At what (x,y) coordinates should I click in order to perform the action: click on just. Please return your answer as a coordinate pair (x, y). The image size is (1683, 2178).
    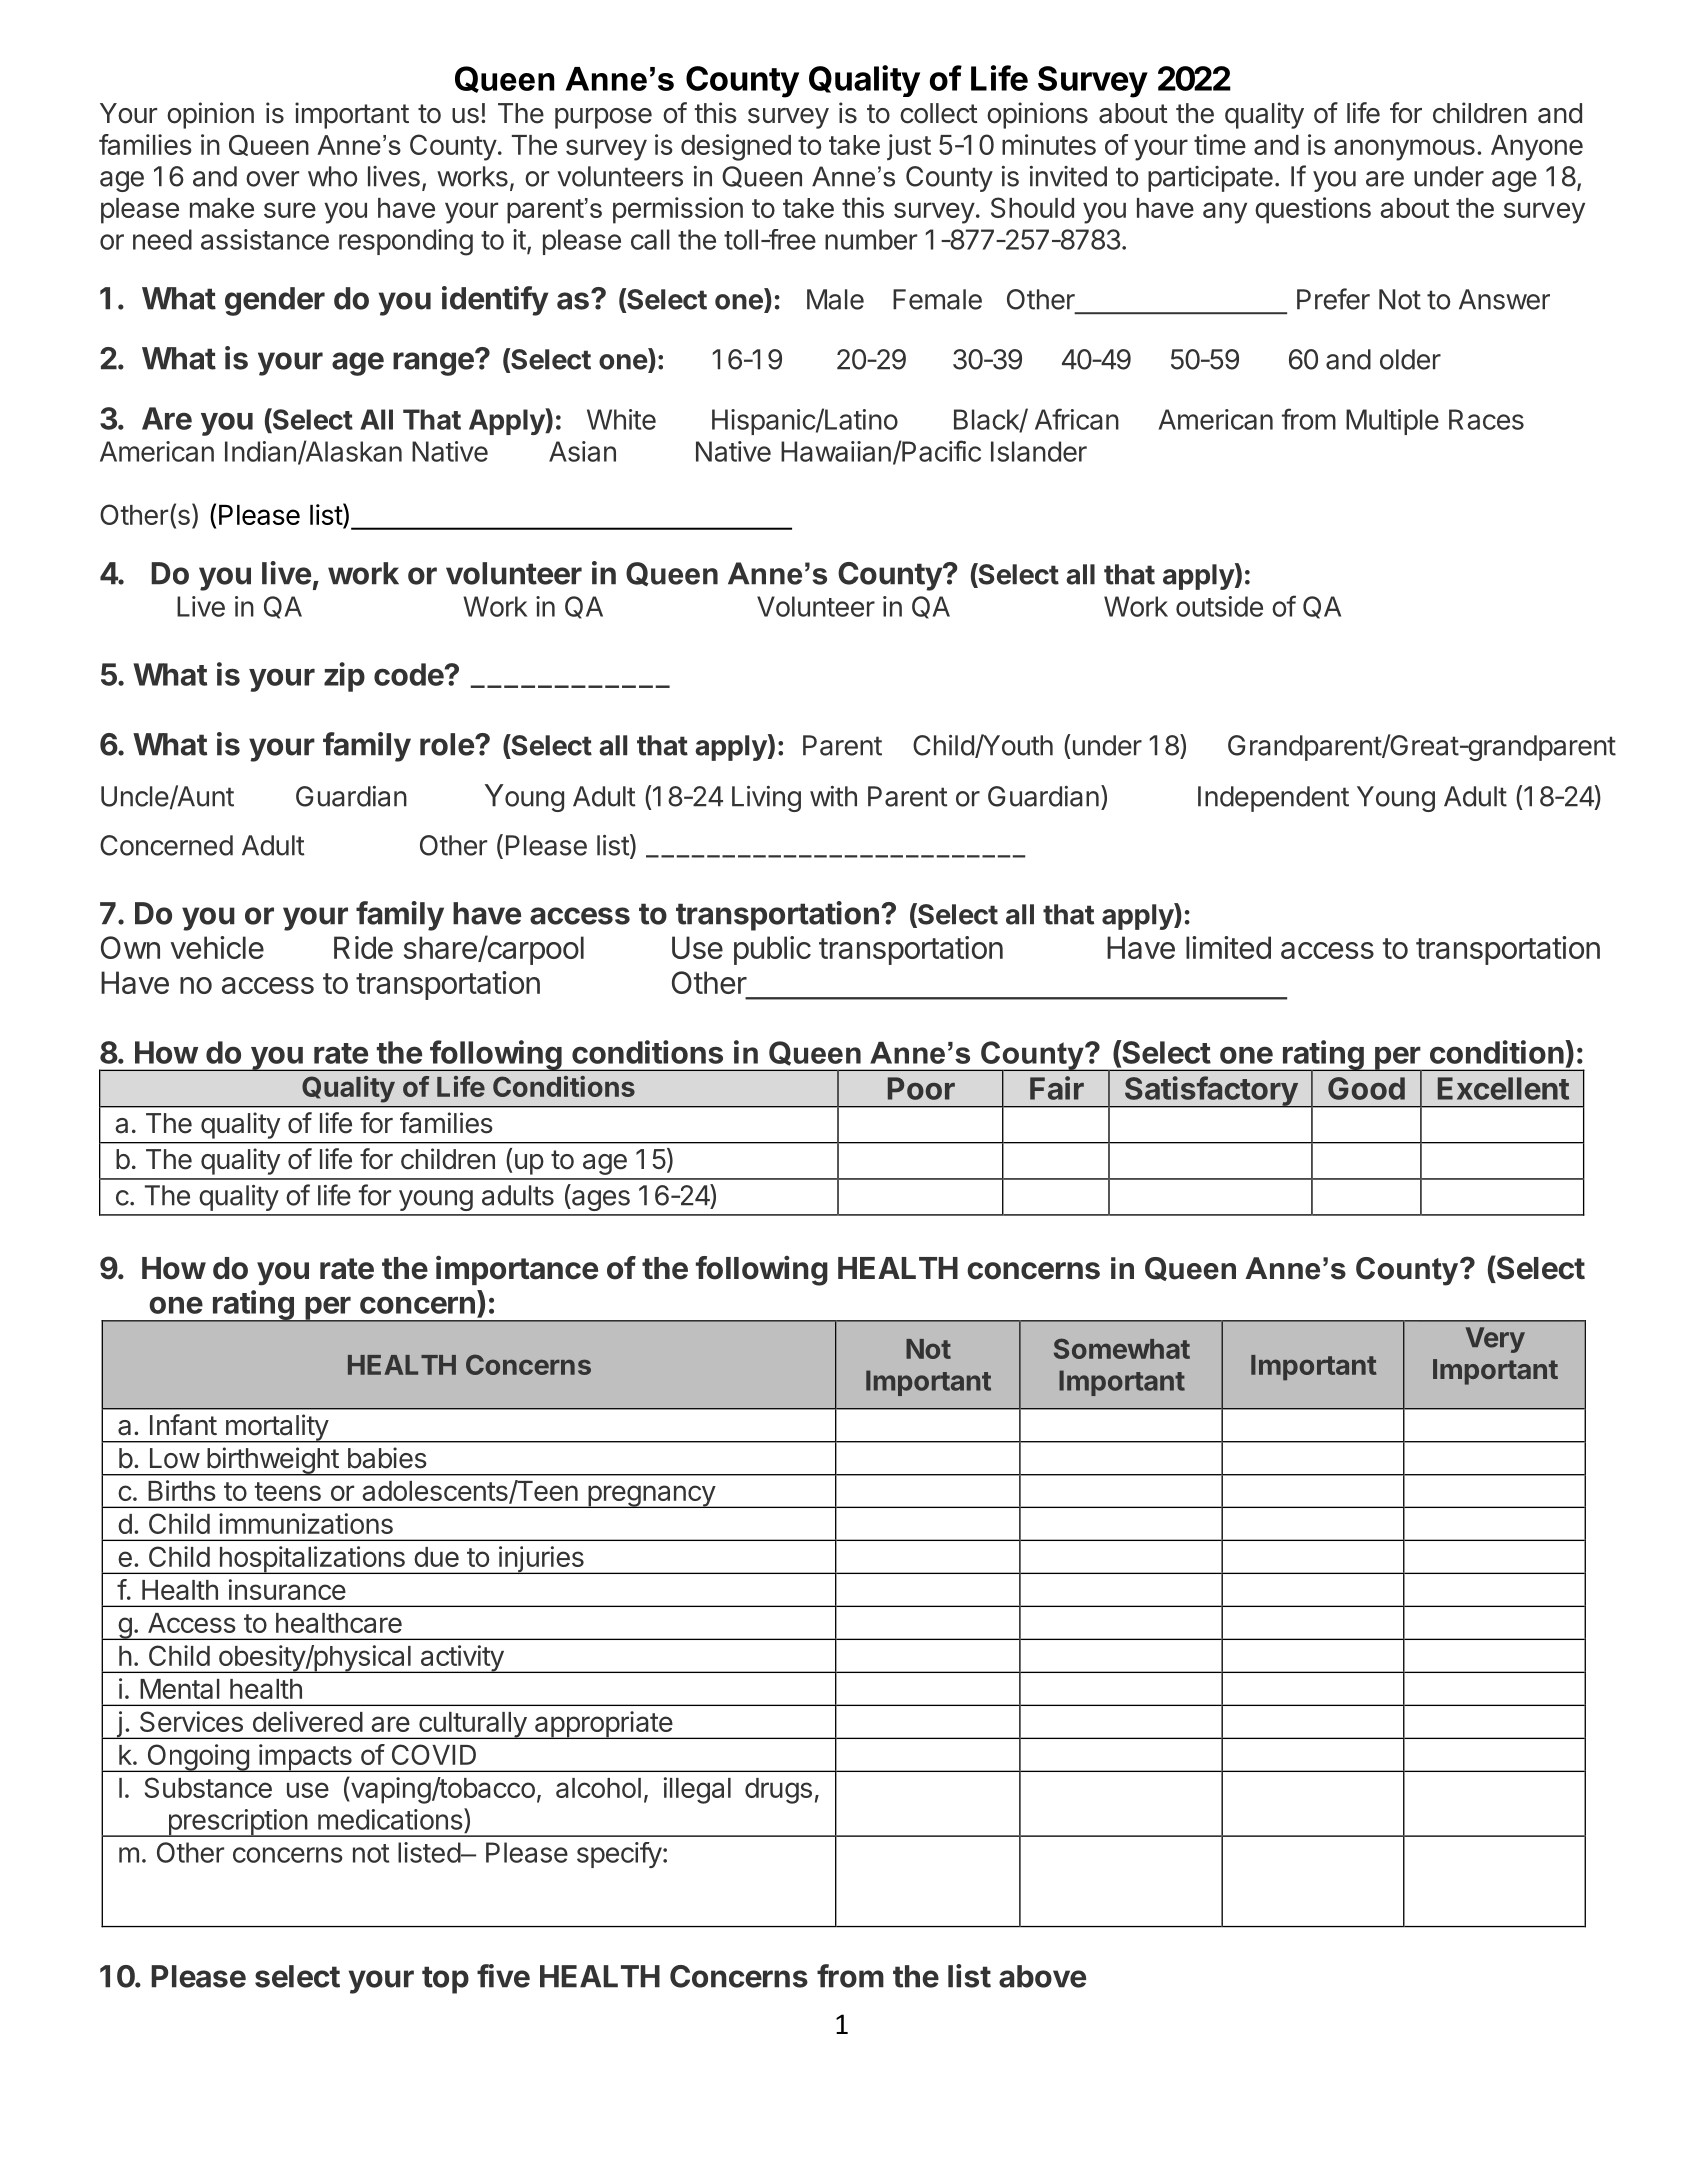
    Looking at the image, I should click on (909, 147).
